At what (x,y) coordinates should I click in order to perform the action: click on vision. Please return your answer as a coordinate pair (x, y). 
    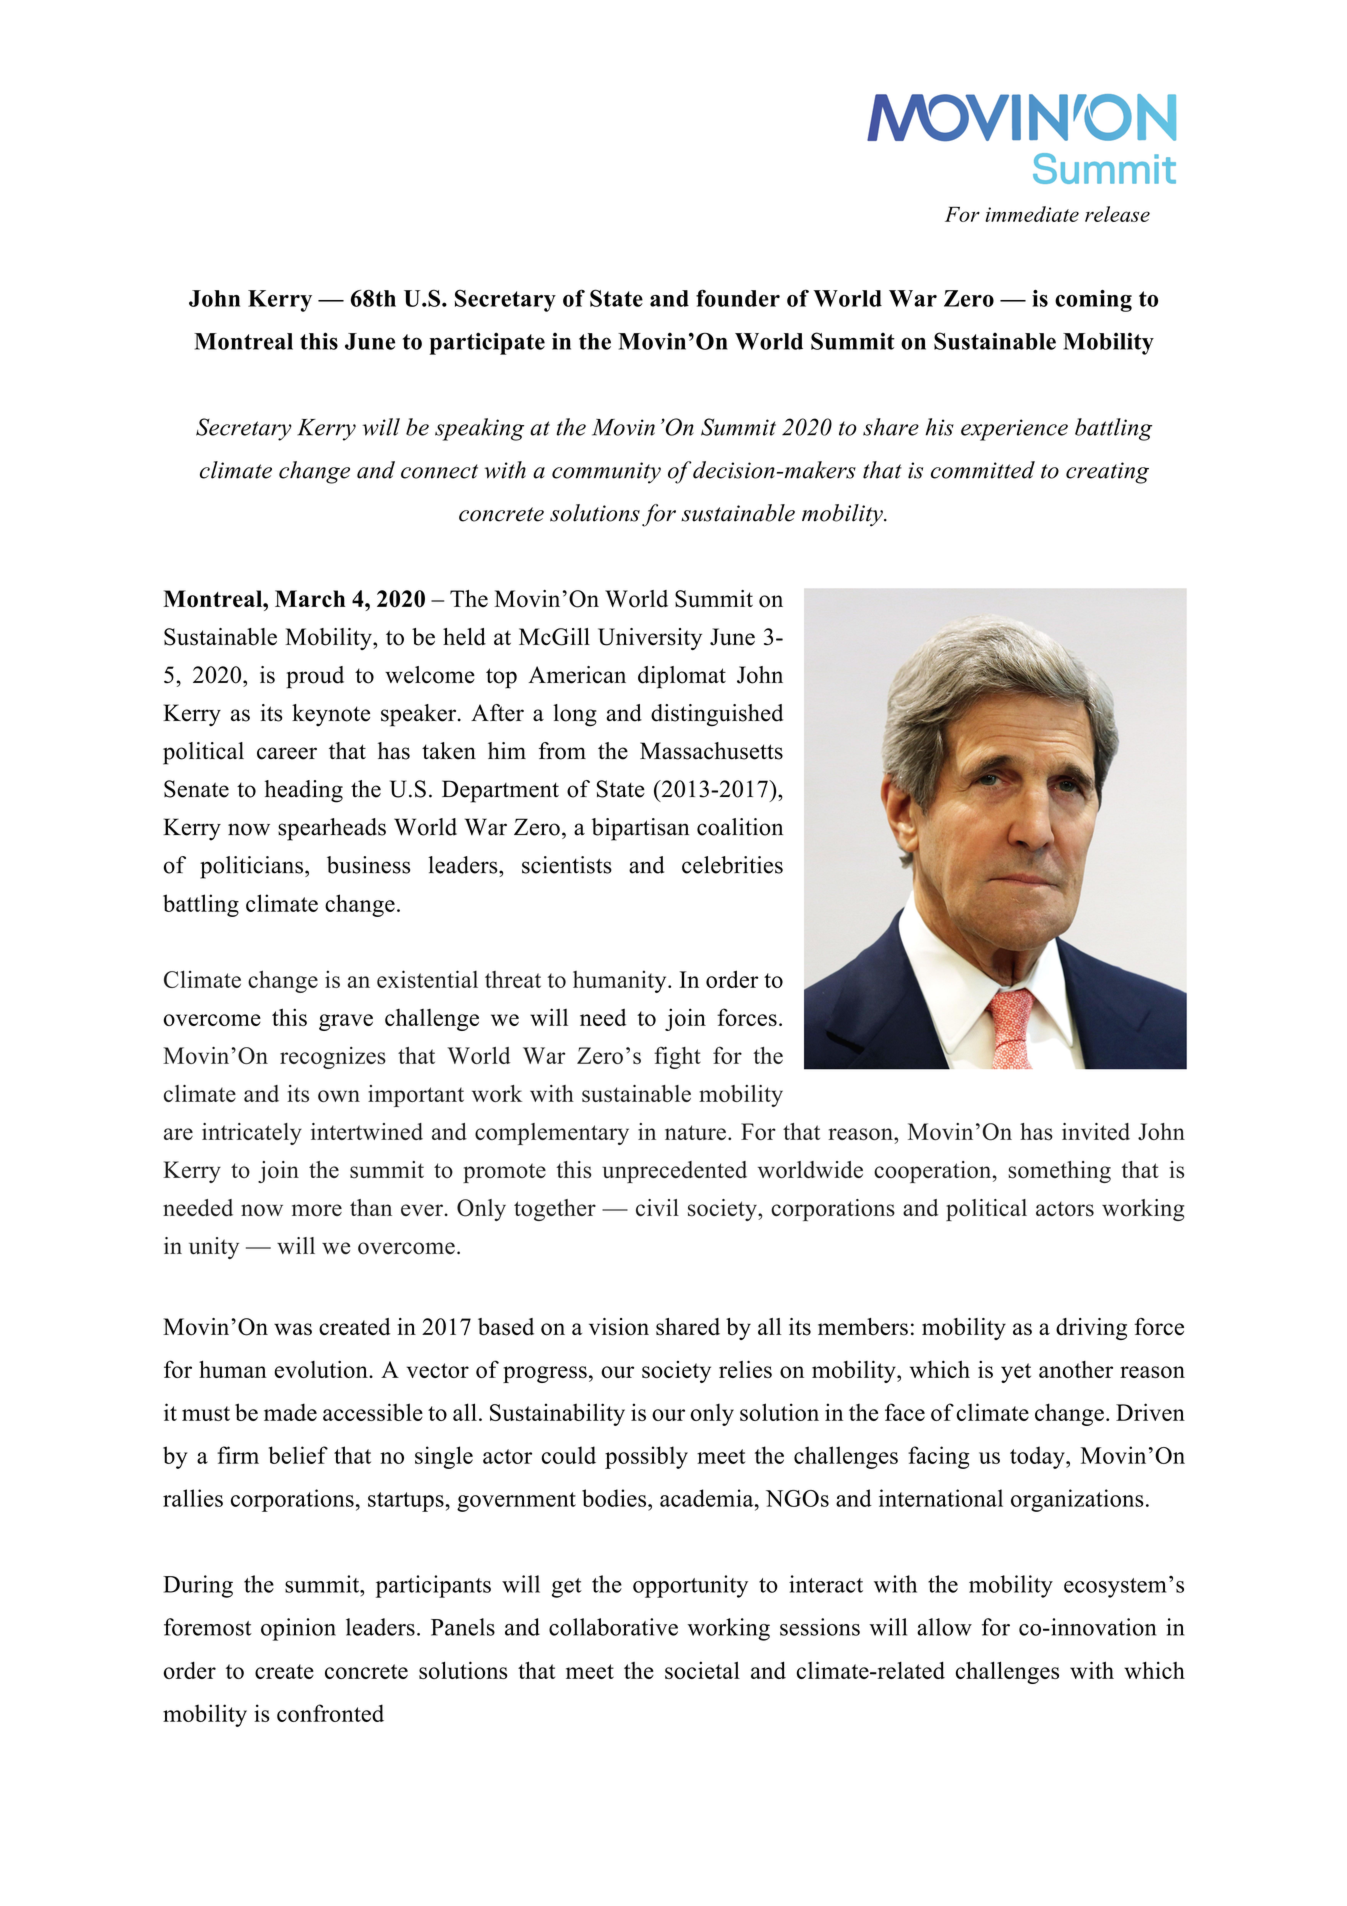
    Looking at the image, I should click on (619, 1327).
